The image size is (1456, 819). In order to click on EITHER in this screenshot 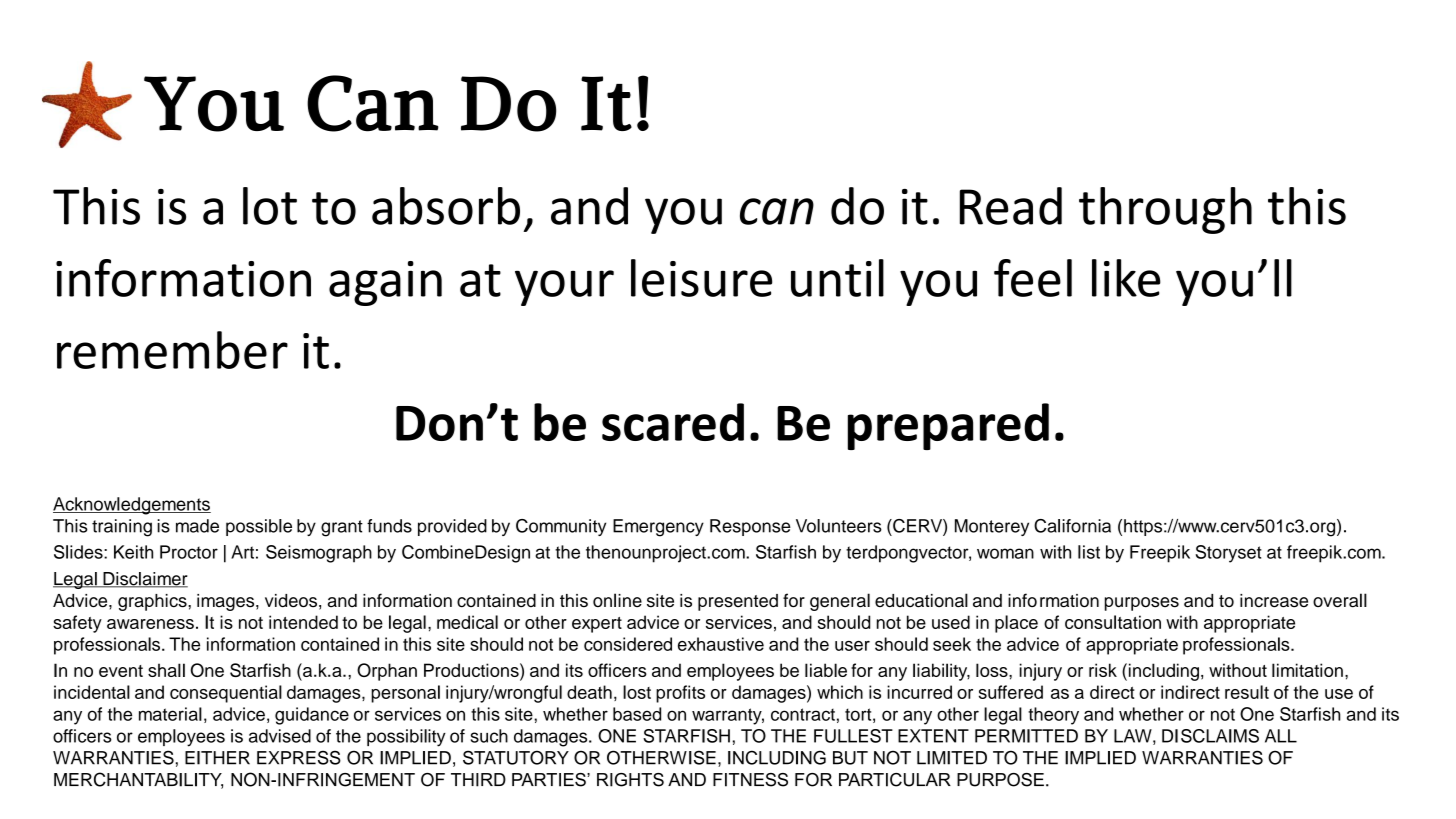, I will do `click(217, 758)`.
